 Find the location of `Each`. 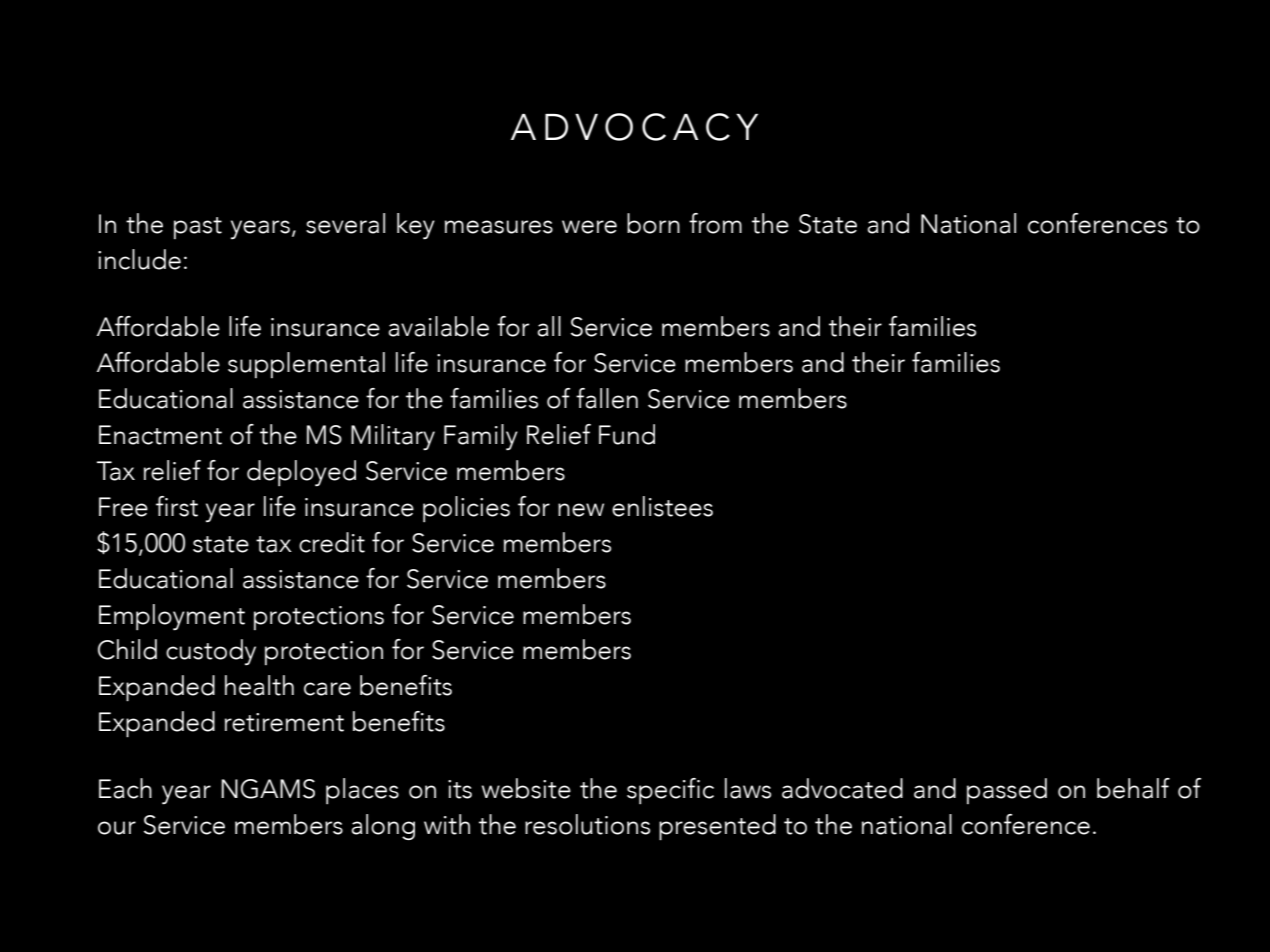

Each is located at coordinates (125, 788).
